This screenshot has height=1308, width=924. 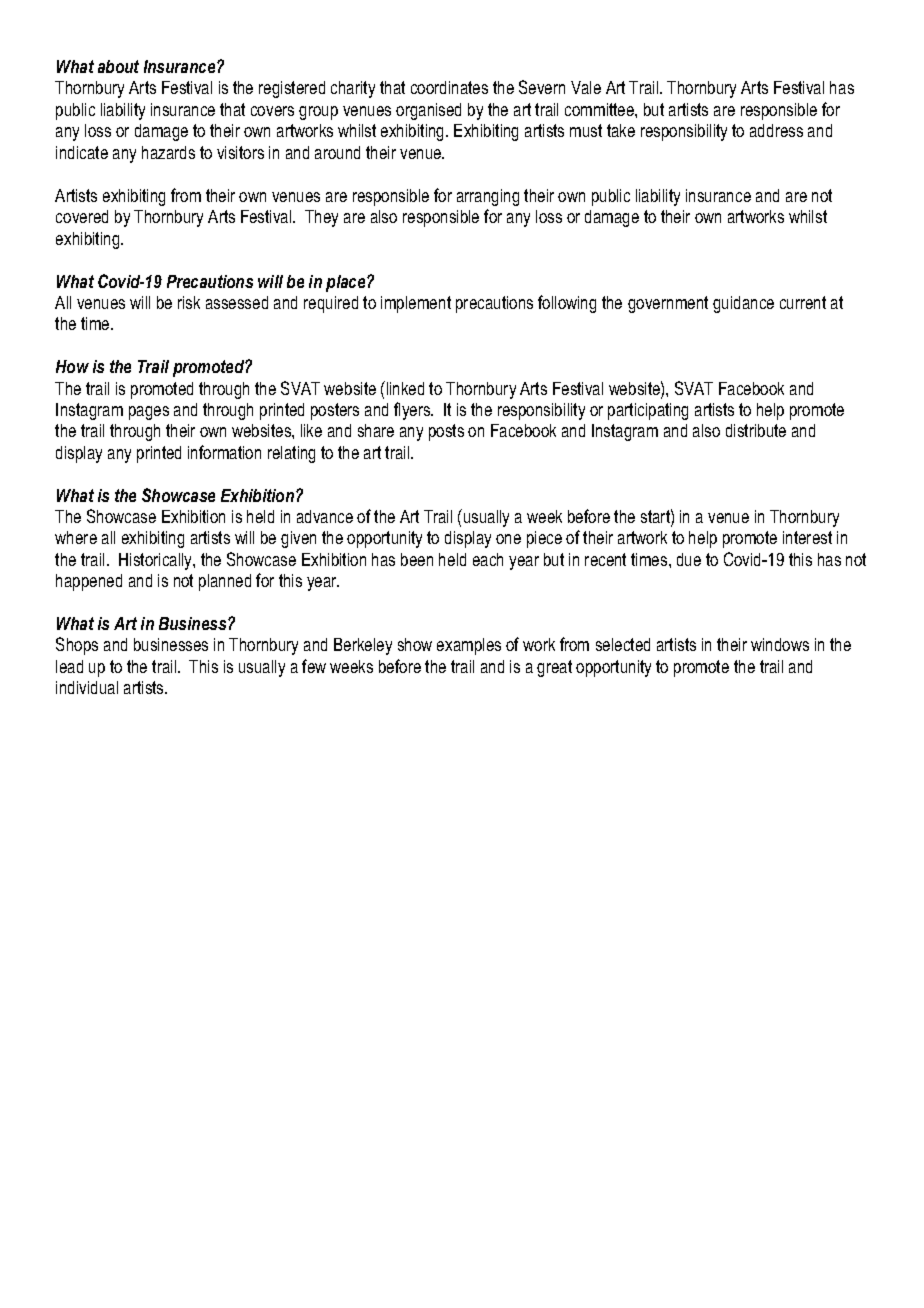 I want to click on linked, so click(x=404, y=388).
